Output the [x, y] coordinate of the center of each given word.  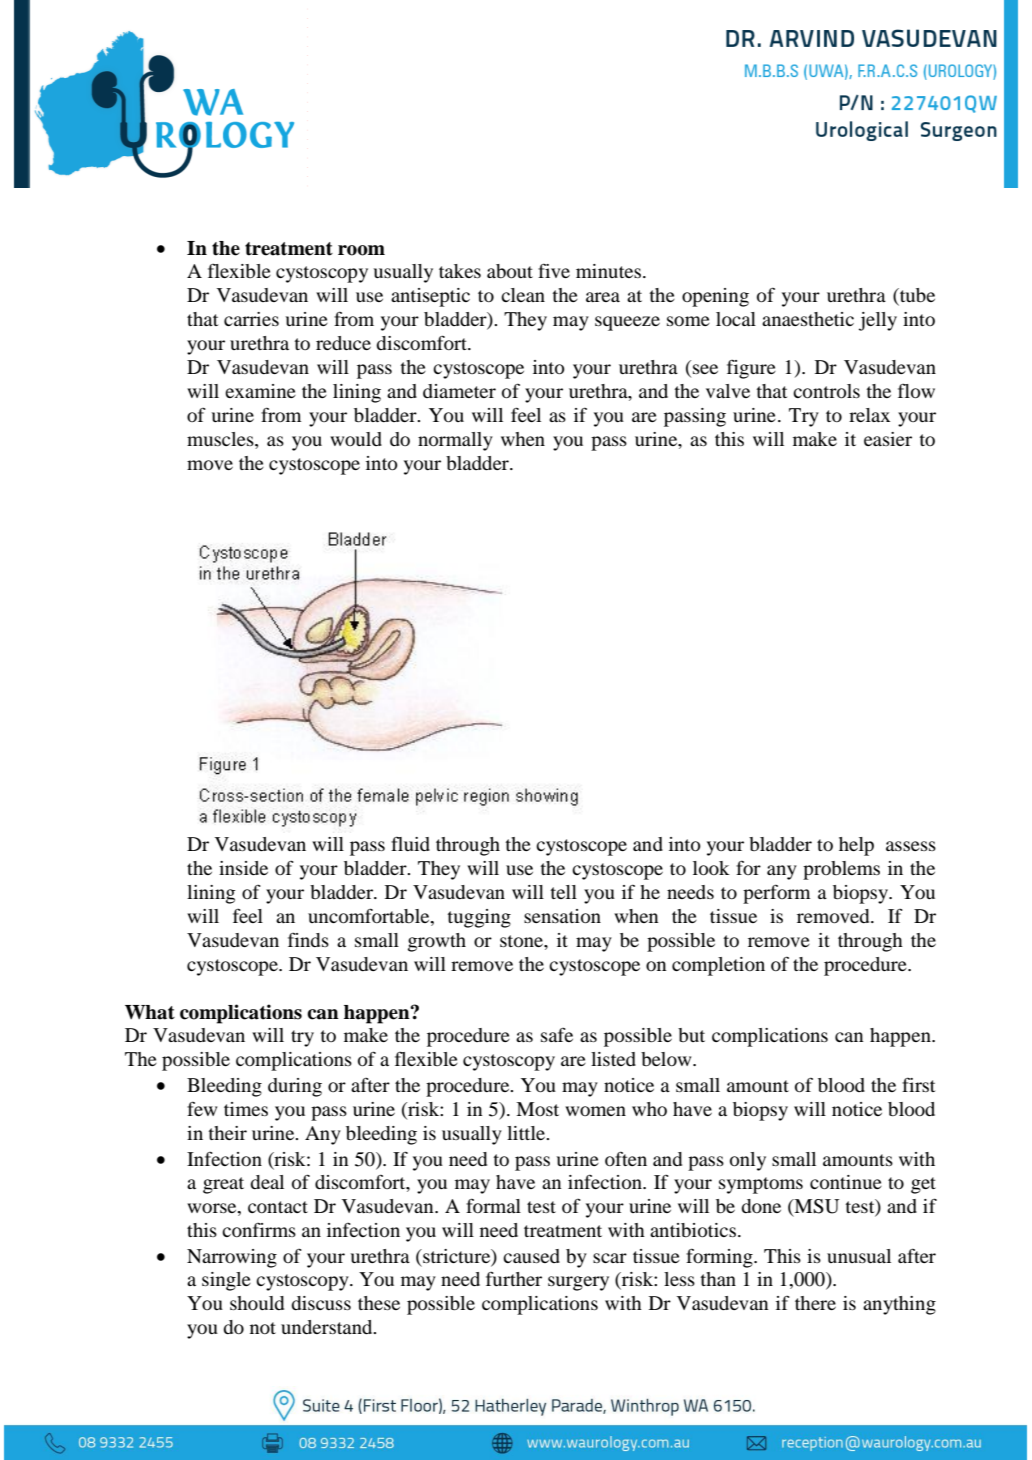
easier [888, 439]
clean [523, 295]
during [295, 1087]
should [257, 1303]
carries [251, 319]
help [856, 846]
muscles [221, 439]
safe [557, 1035]
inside [243, 868]
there [815, 1303]
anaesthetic [808, 319]
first [918, 1084]
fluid [410, 843]
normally [455, 441]
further [514, 1279]
